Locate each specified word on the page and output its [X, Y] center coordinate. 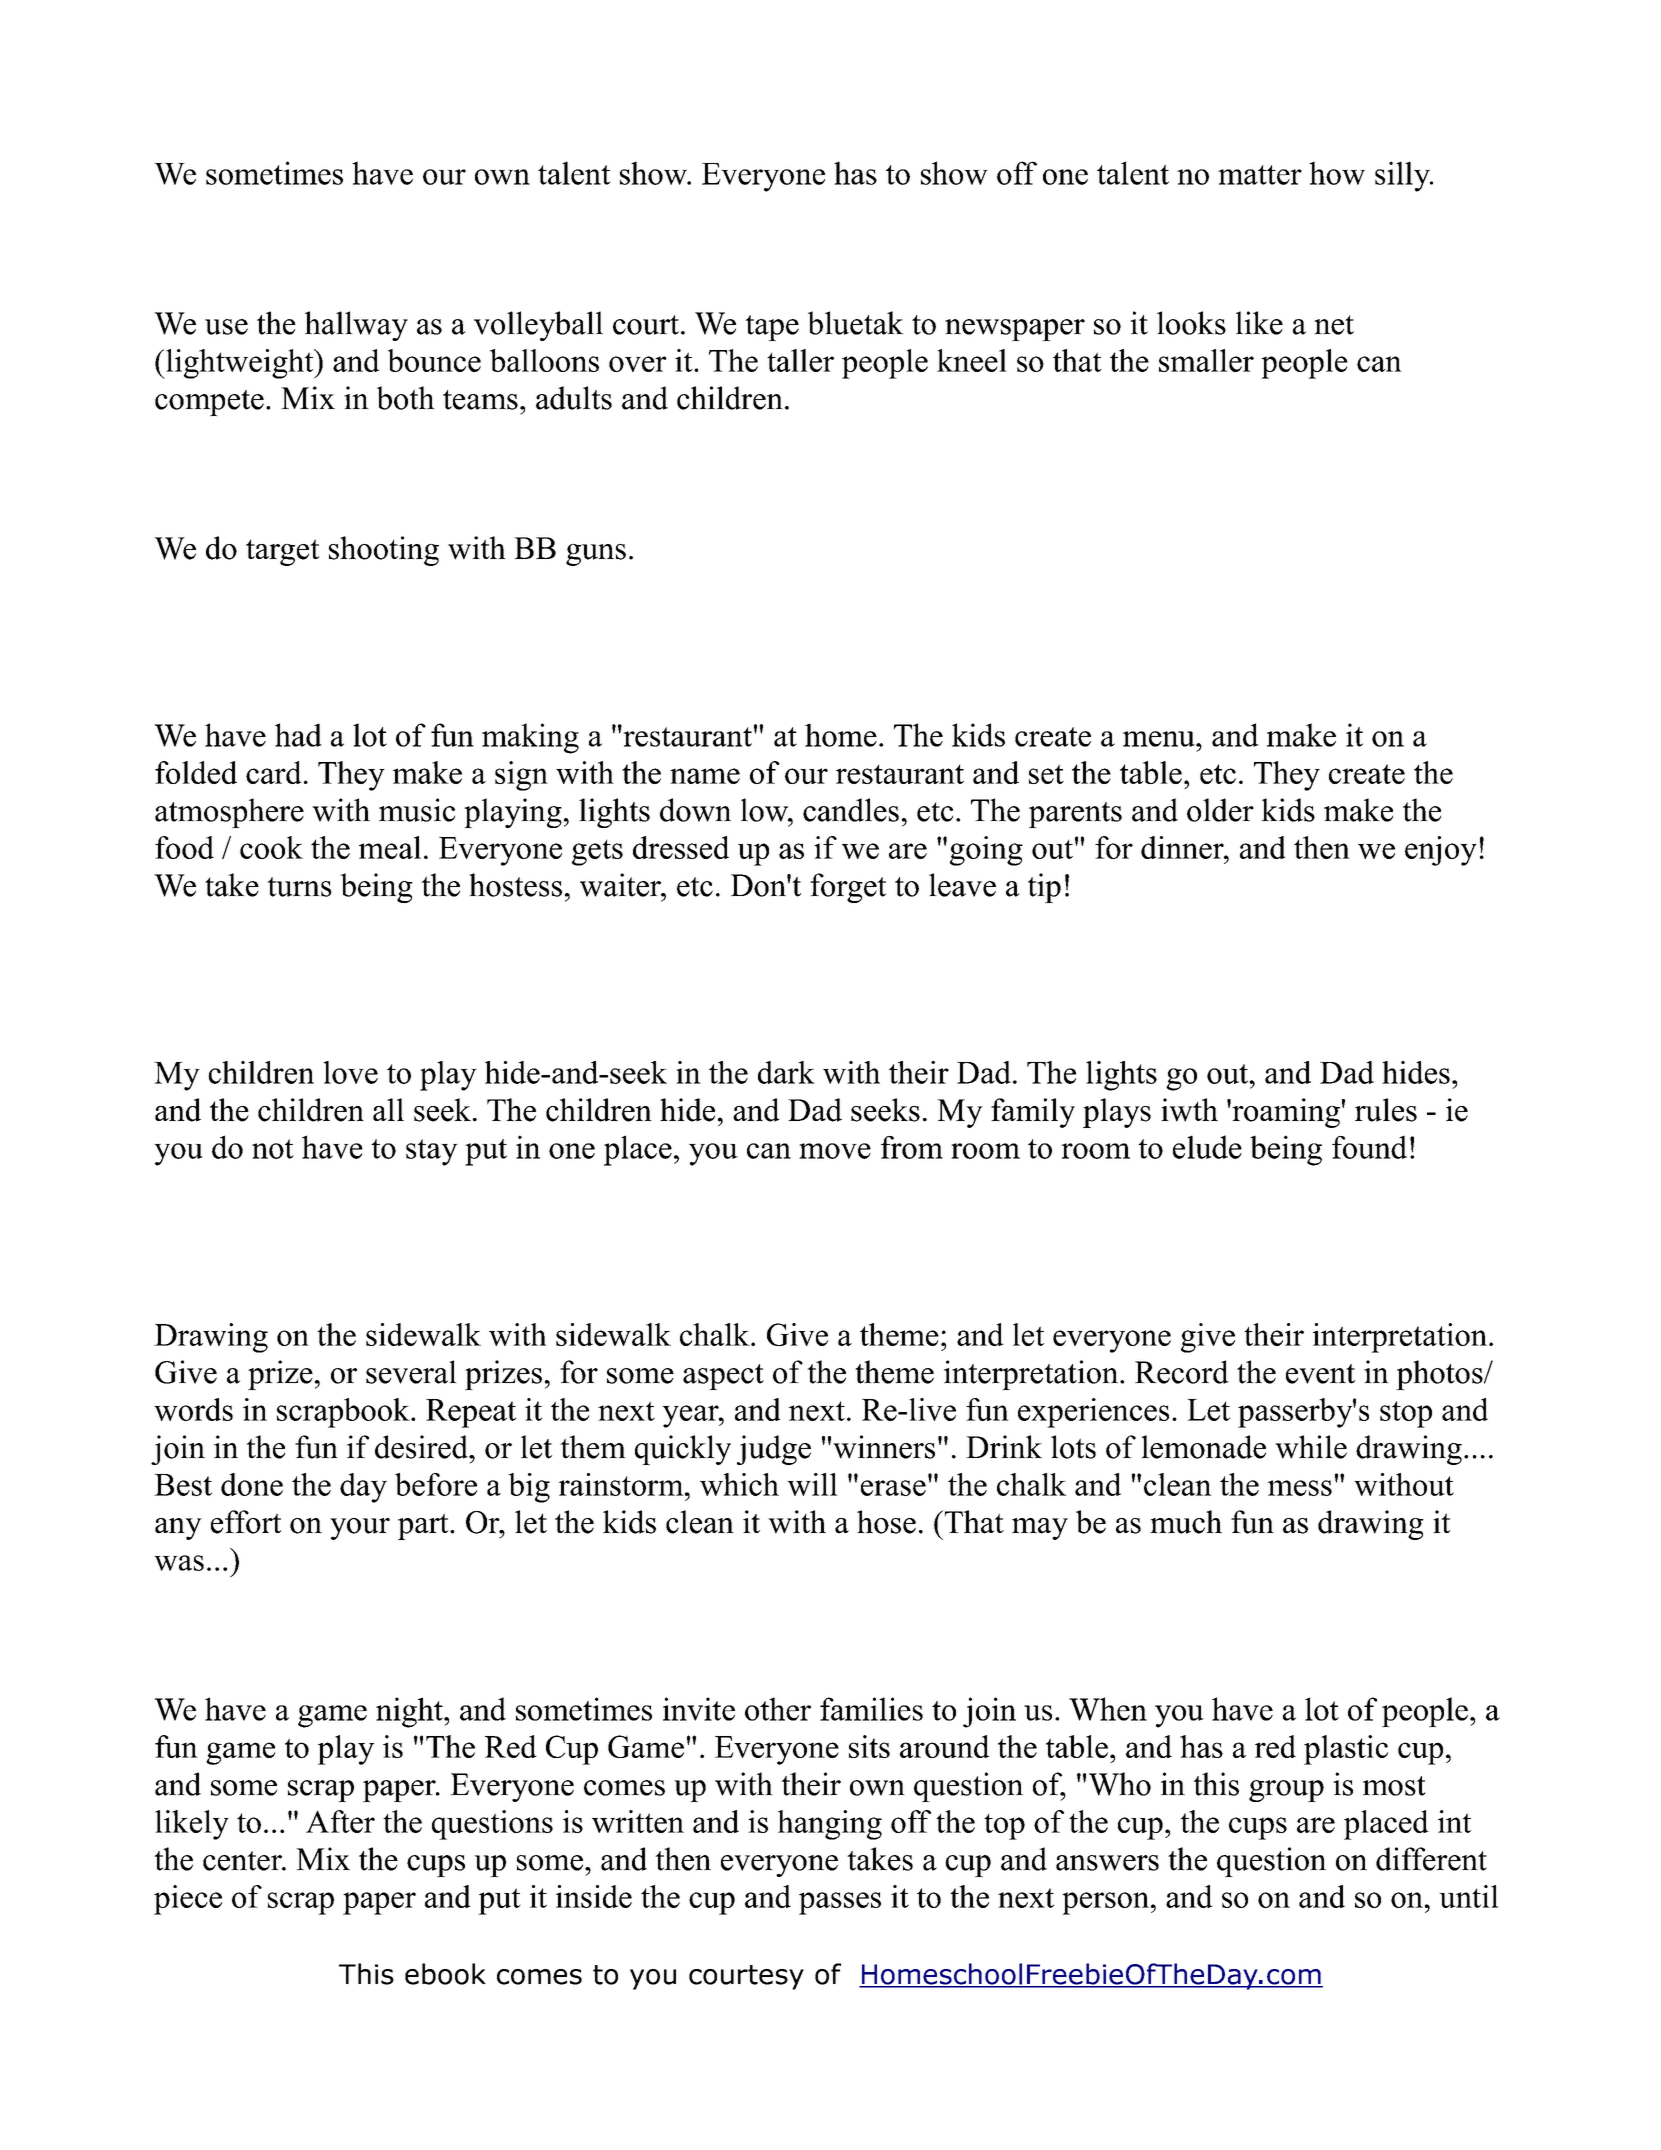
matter [1260, 175]
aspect [723, 1377]
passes [840, 1903]
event [1320, 1374]
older [1220, 810]
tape [772, 328]
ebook [445, 1974]
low [766, 810]
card [274, 772]
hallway [356, 326]
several [411, 1372]
